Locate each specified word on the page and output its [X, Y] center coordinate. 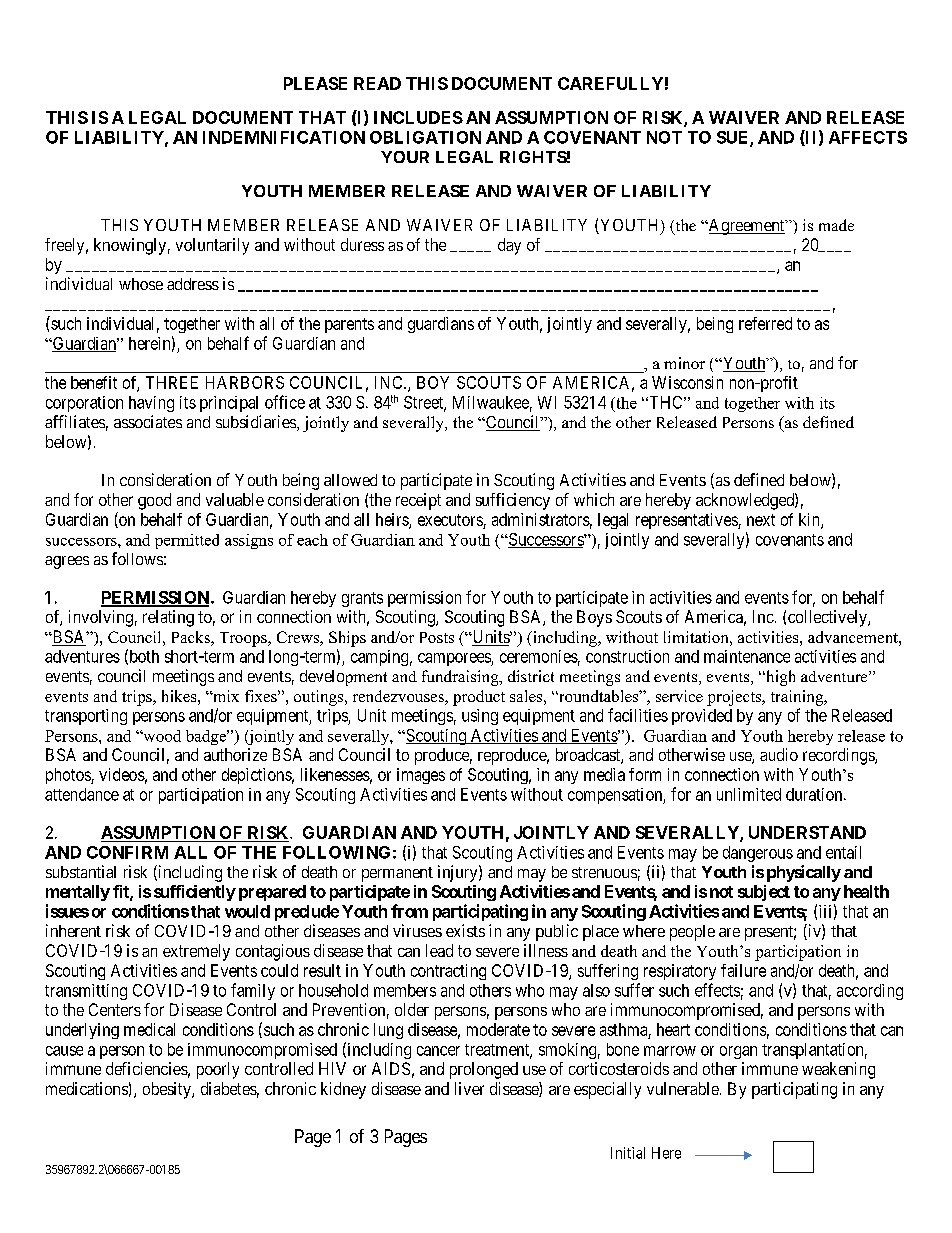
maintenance [747, 656]
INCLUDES [418, 117]
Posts [437, 637]
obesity [168, 1090]
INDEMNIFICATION [284, 137]
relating [168, 618]
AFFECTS [868, 137]
